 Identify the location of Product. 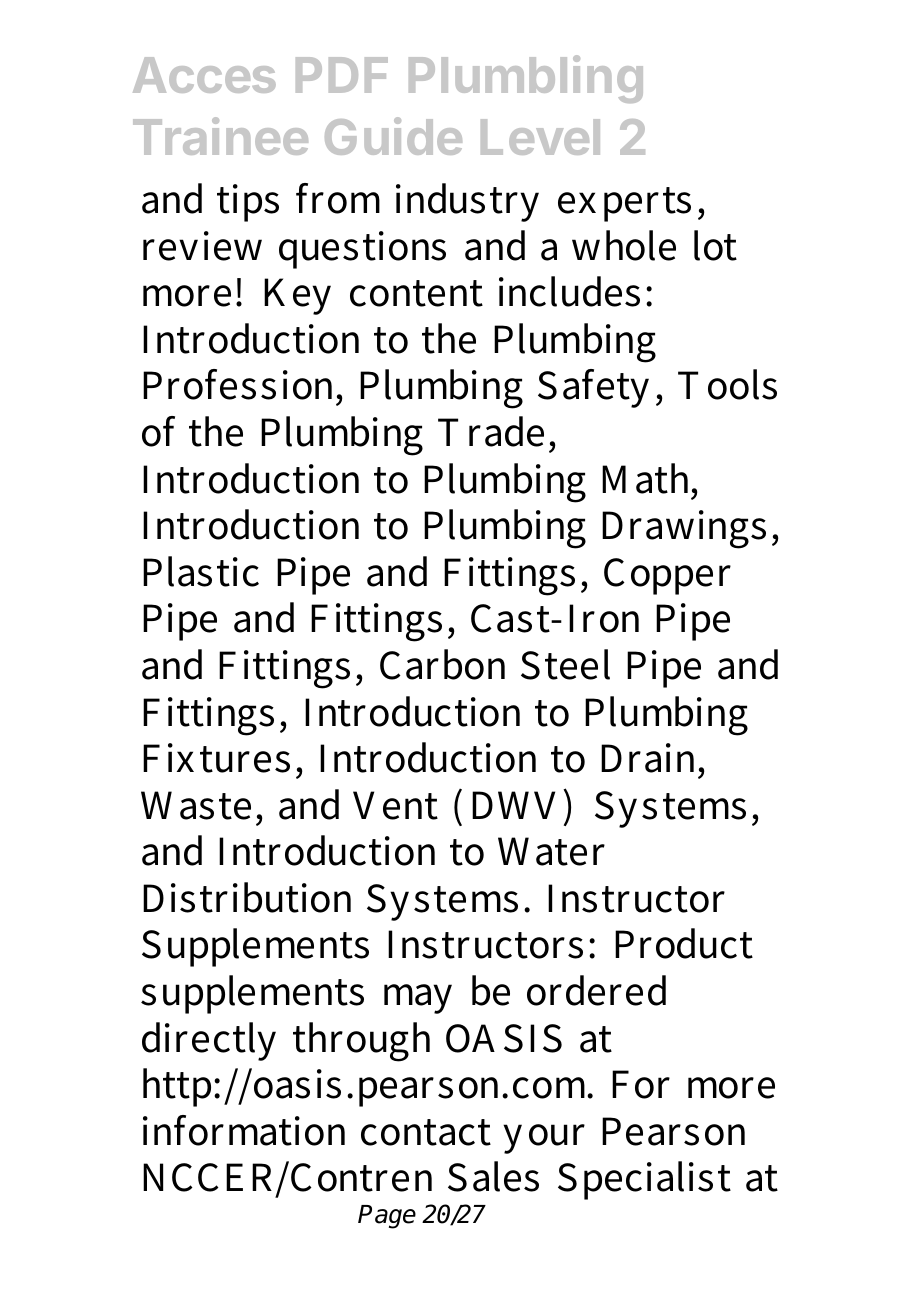
(684, 943).
